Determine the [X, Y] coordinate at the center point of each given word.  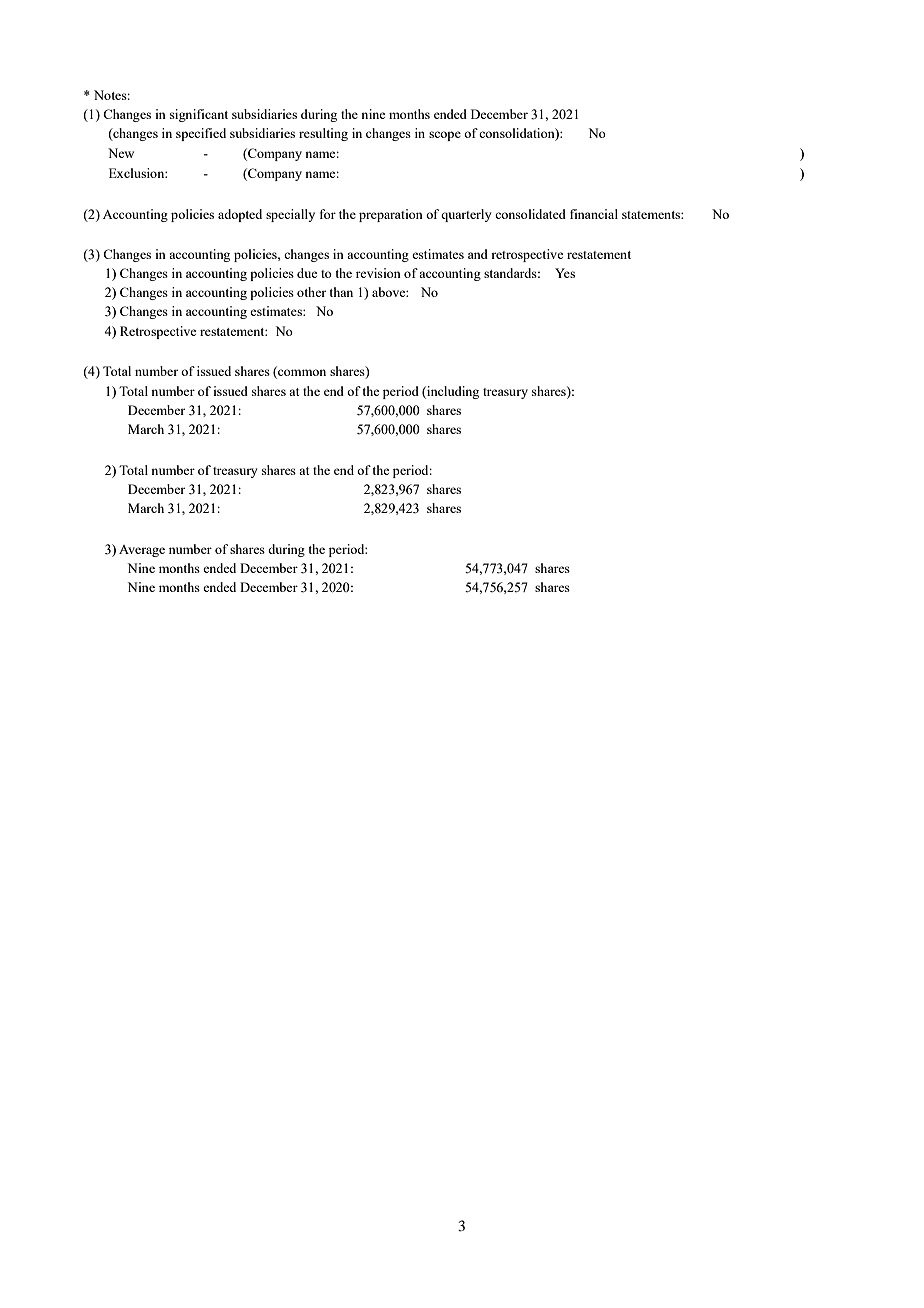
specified [201, 134]
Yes [565, 273]
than [341, 292]
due [307, 273]
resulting [323, 134]
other [311, 292]
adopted [240, 215]
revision [378, 273]
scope [445, 136]
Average [142, 551]
